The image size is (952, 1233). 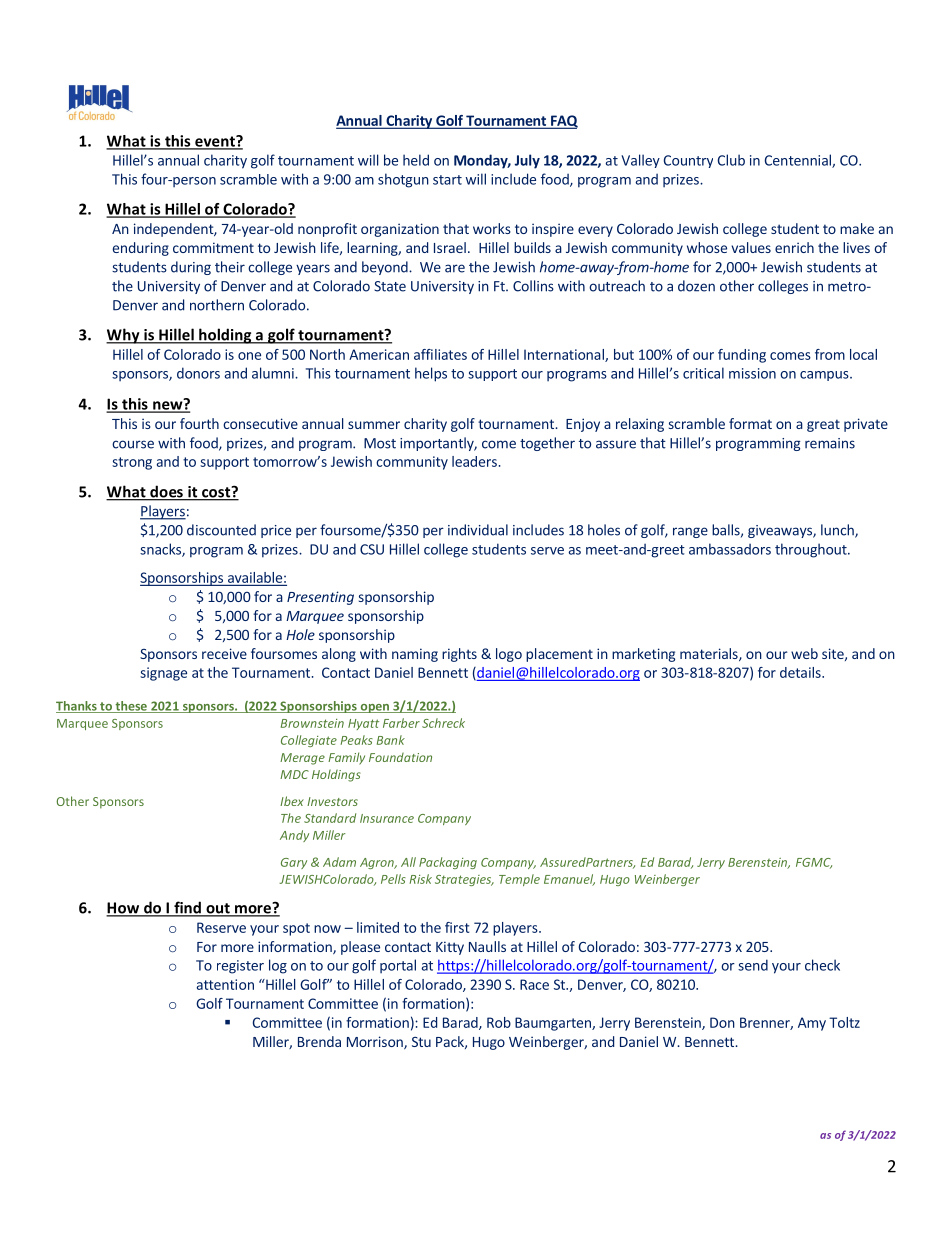 I want to click on attention, so click(x=225, y=984).
